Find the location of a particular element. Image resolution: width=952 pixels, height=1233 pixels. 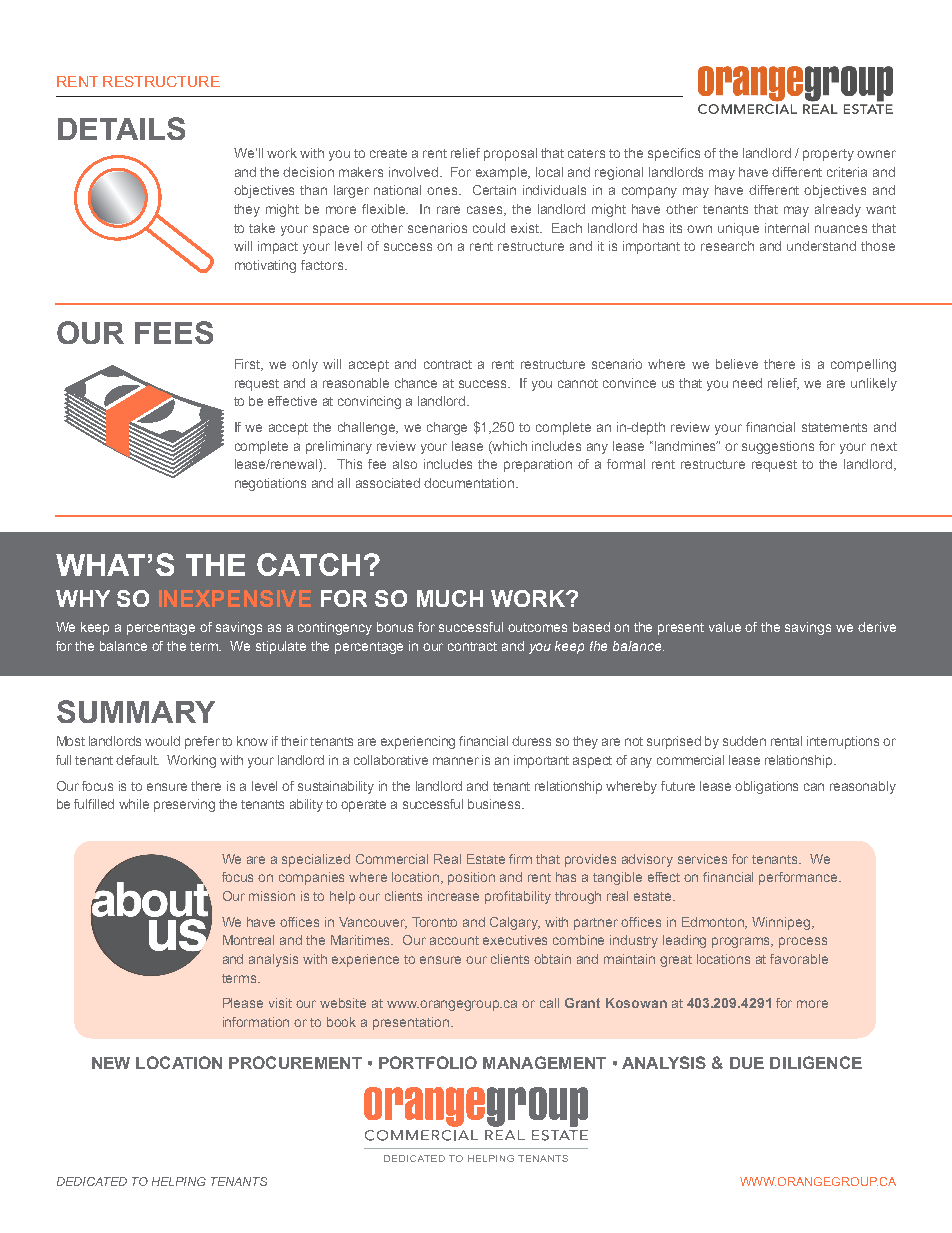

need is located at coordinates (747, 383).
